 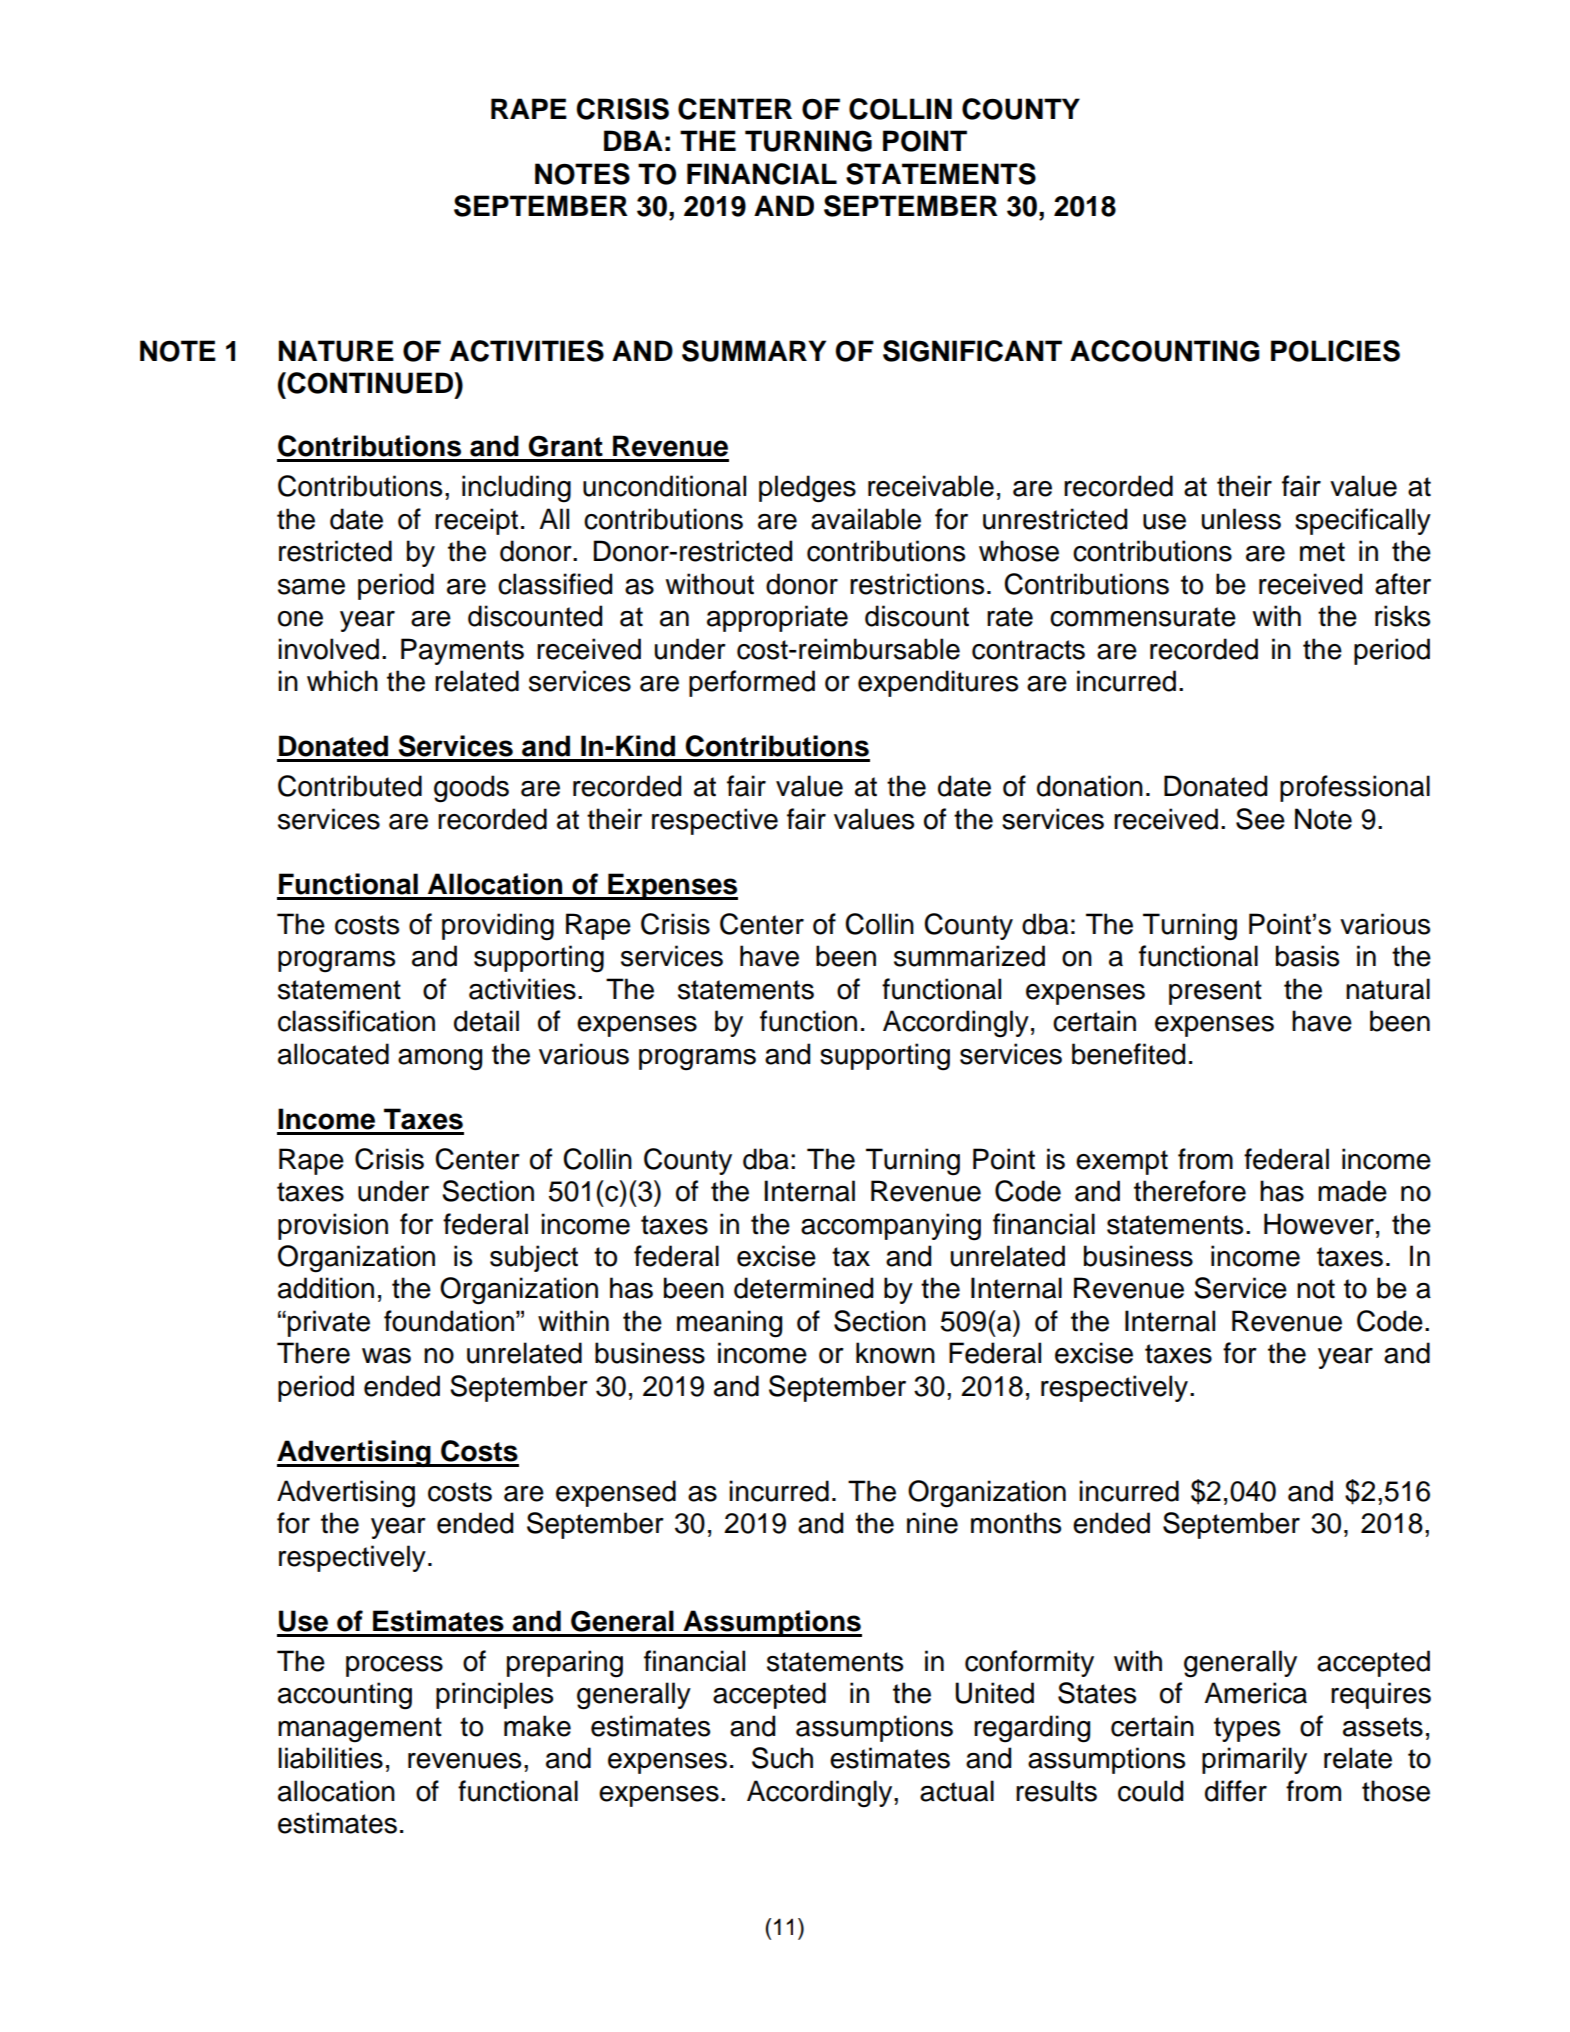 What do you see at coordinates (754, 351) in the page?
I see `SUMMARY` at bounding box center [754, 351].
